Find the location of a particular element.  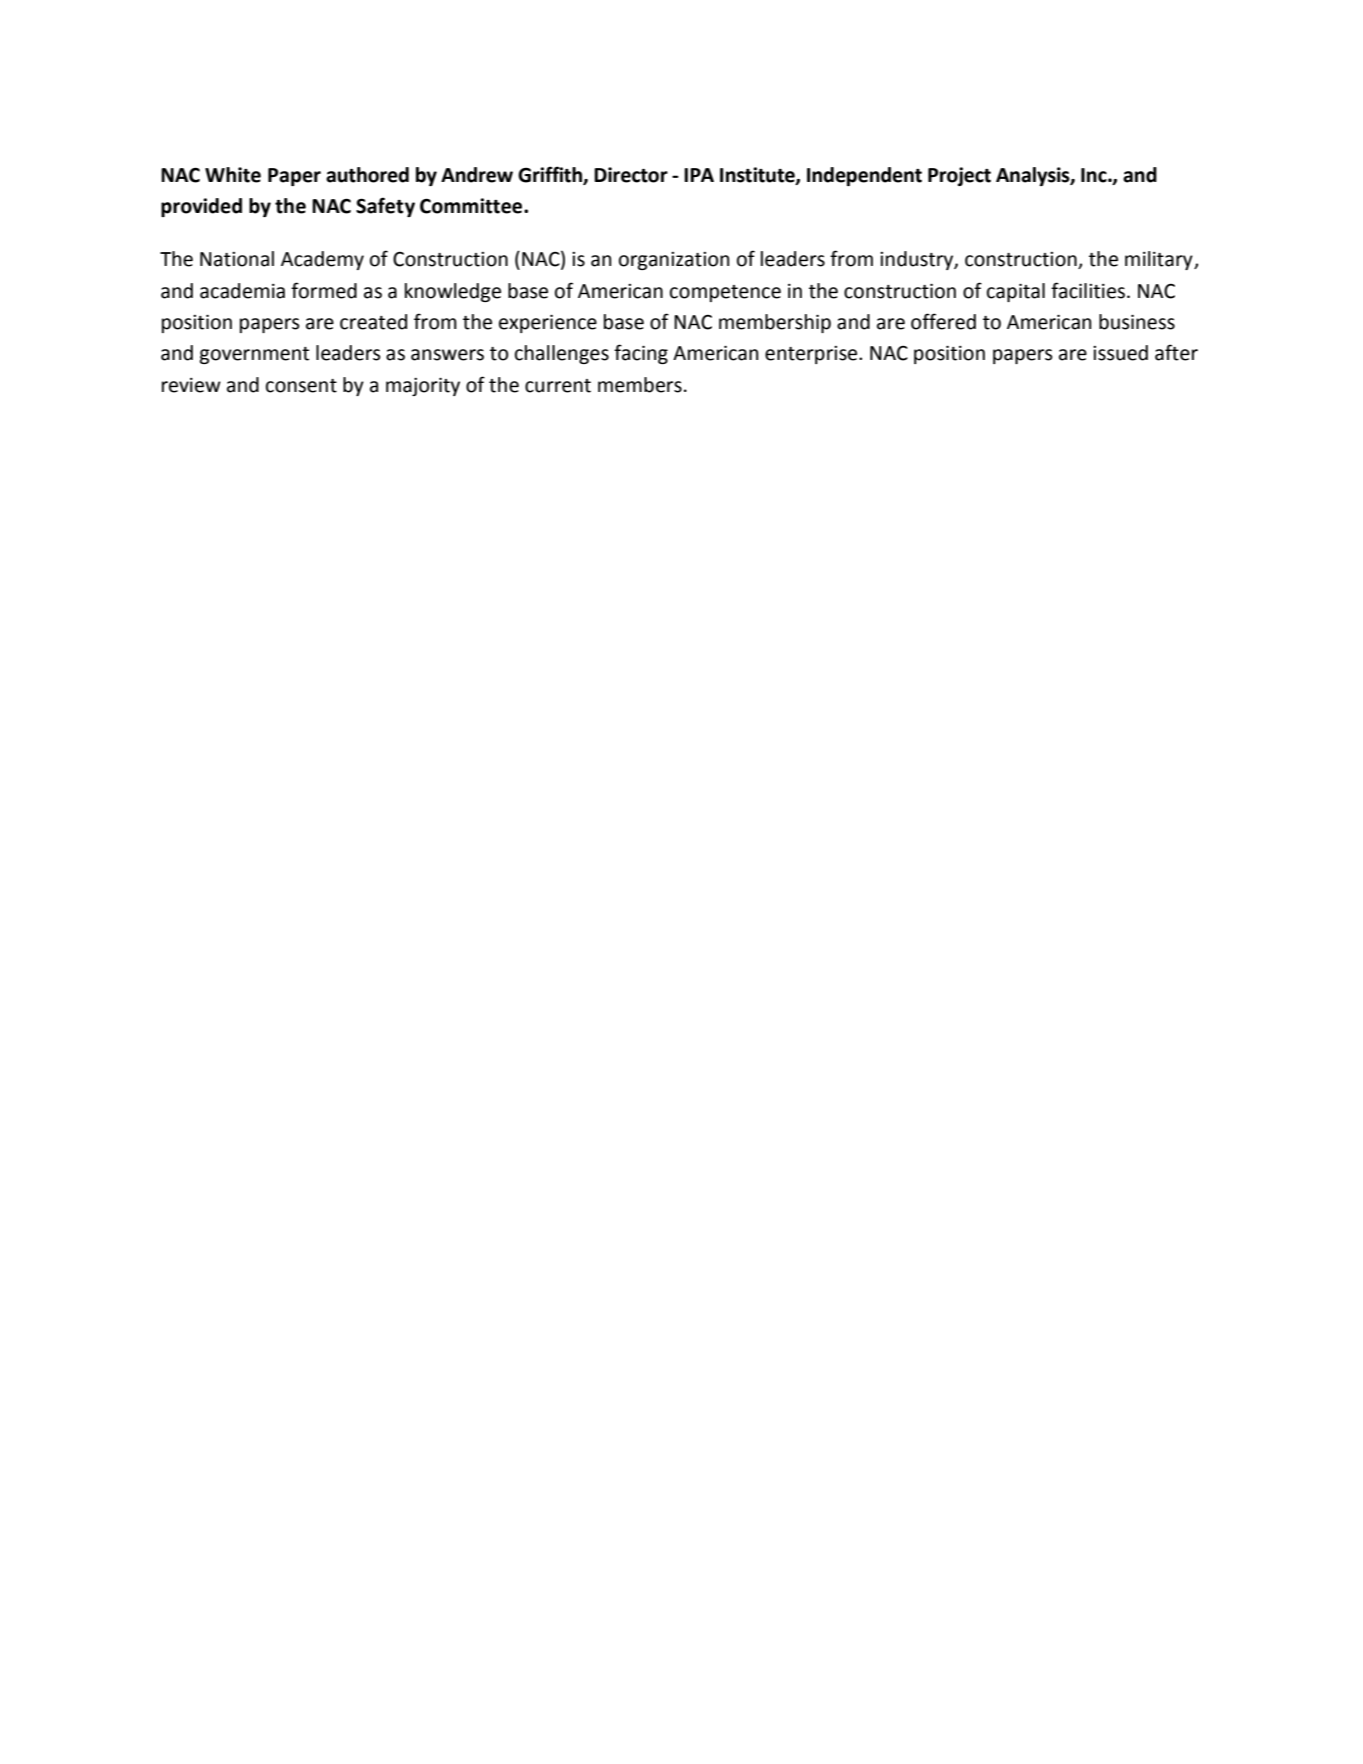

military is located at coordinates (1160, 260).
